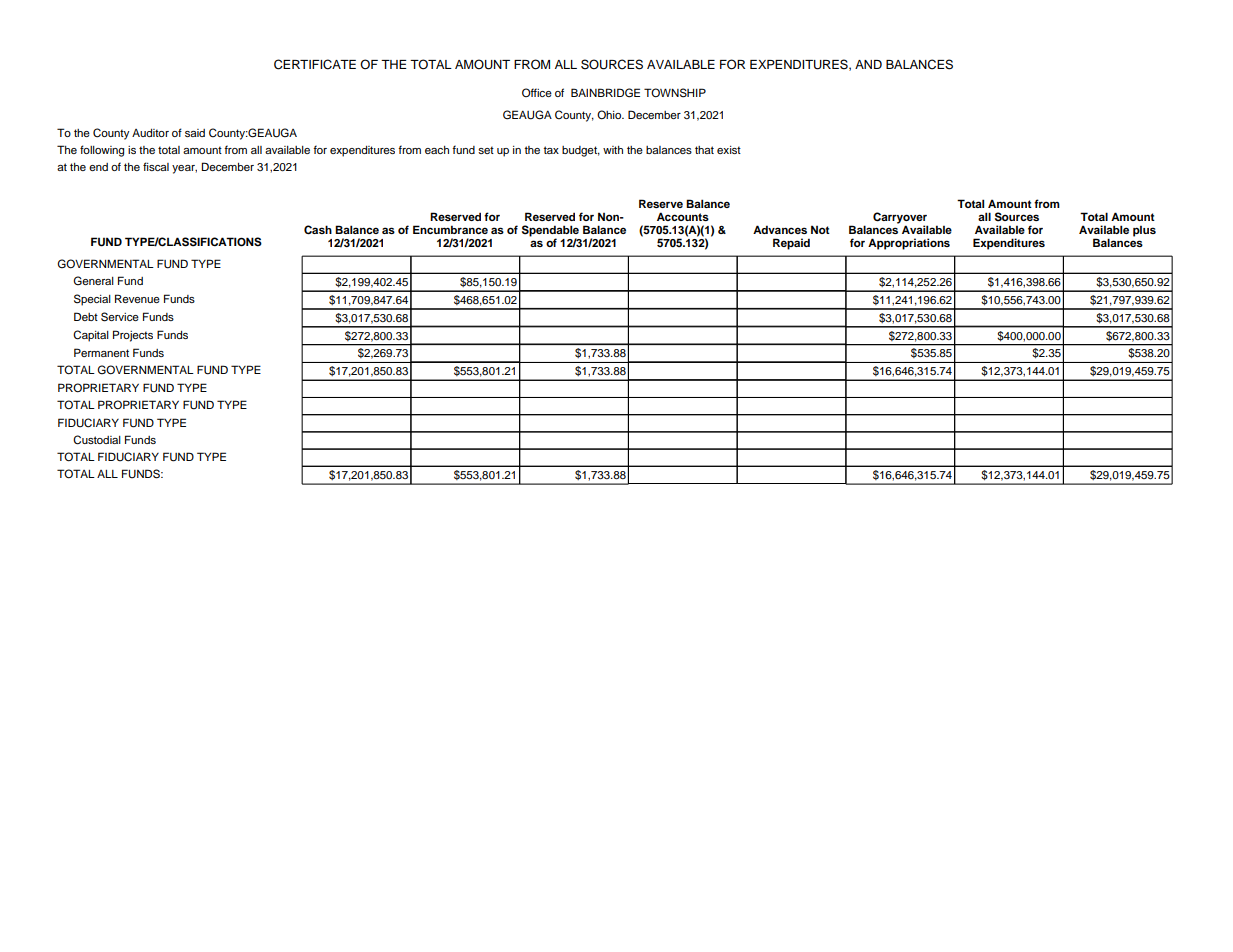 The height and width of the image is (952, 1233). I want to click on AND, so click(868, 64).
